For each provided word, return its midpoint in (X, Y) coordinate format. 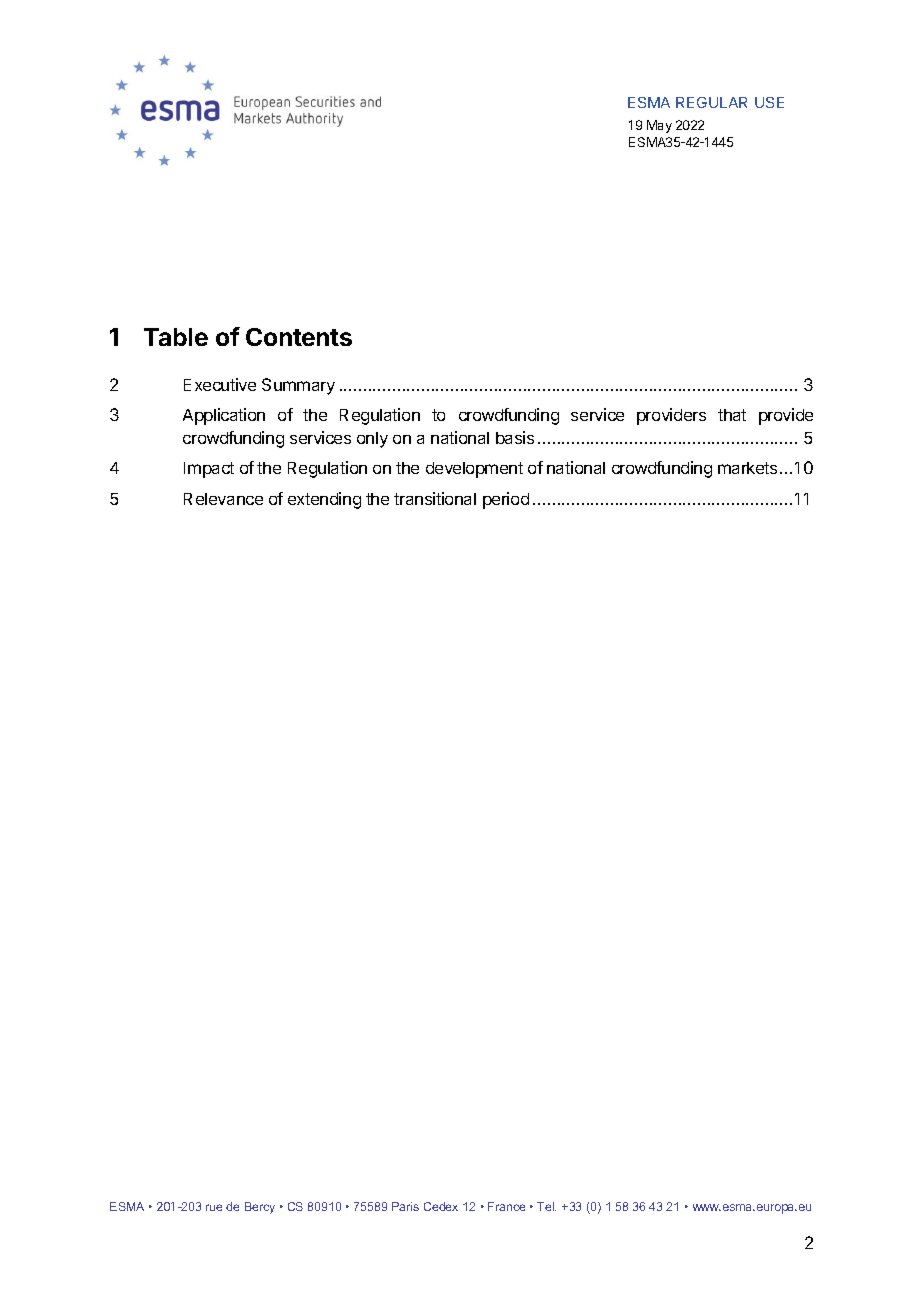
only (372, 440)
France (506, 1206)
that (732, 415)
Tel (546, 1206)
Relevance (223, 499)
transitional (435, 498)
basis (515, 437)
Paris (405, 1206)
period (506, 500)
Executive (220, 384)
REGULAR (711, 102)
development (474, 470)
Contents (299, 337)
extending (324, 500)
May (659, 126)
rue (214, 1207)
